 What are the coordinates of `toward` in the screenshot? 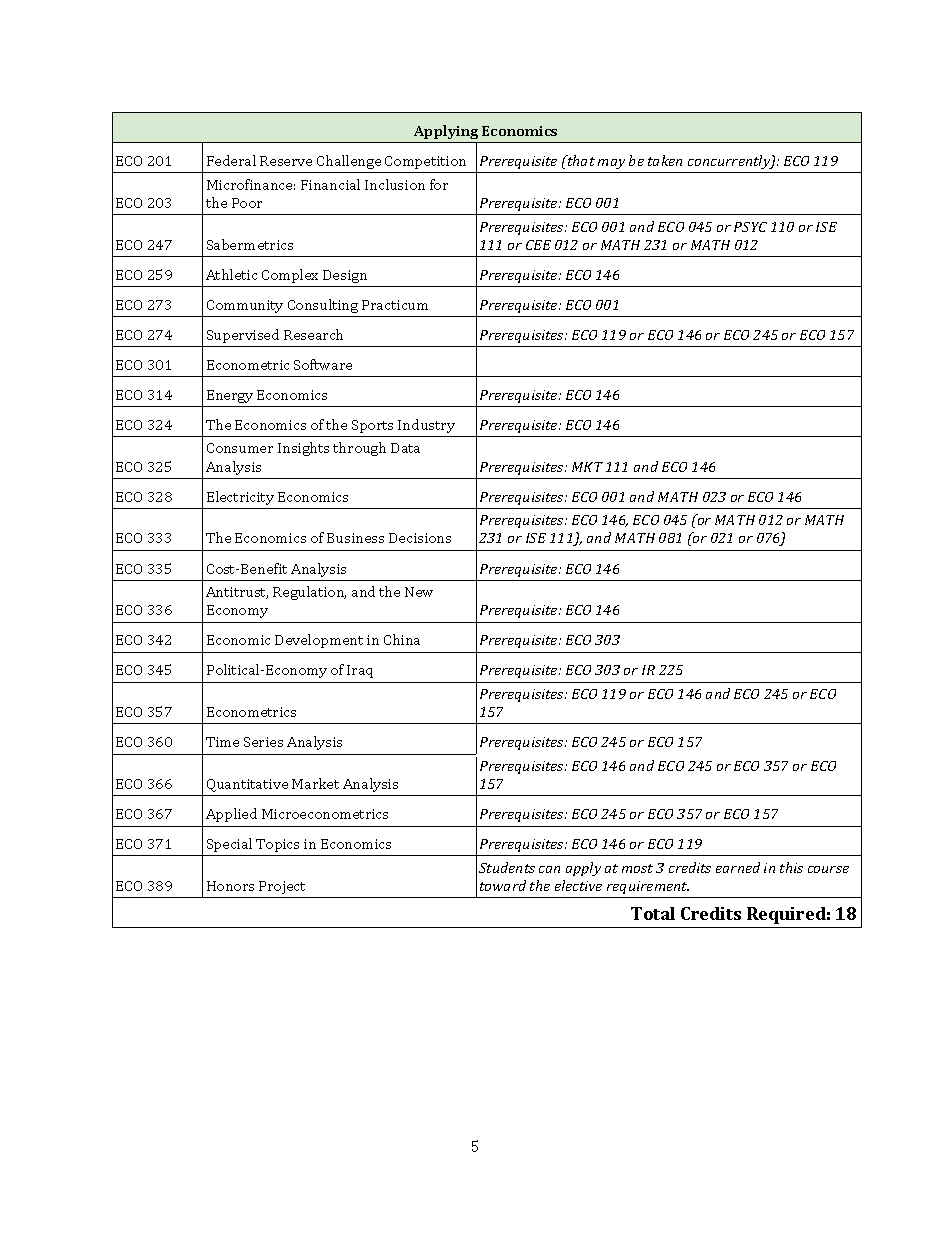 It's located at (503, 885).
